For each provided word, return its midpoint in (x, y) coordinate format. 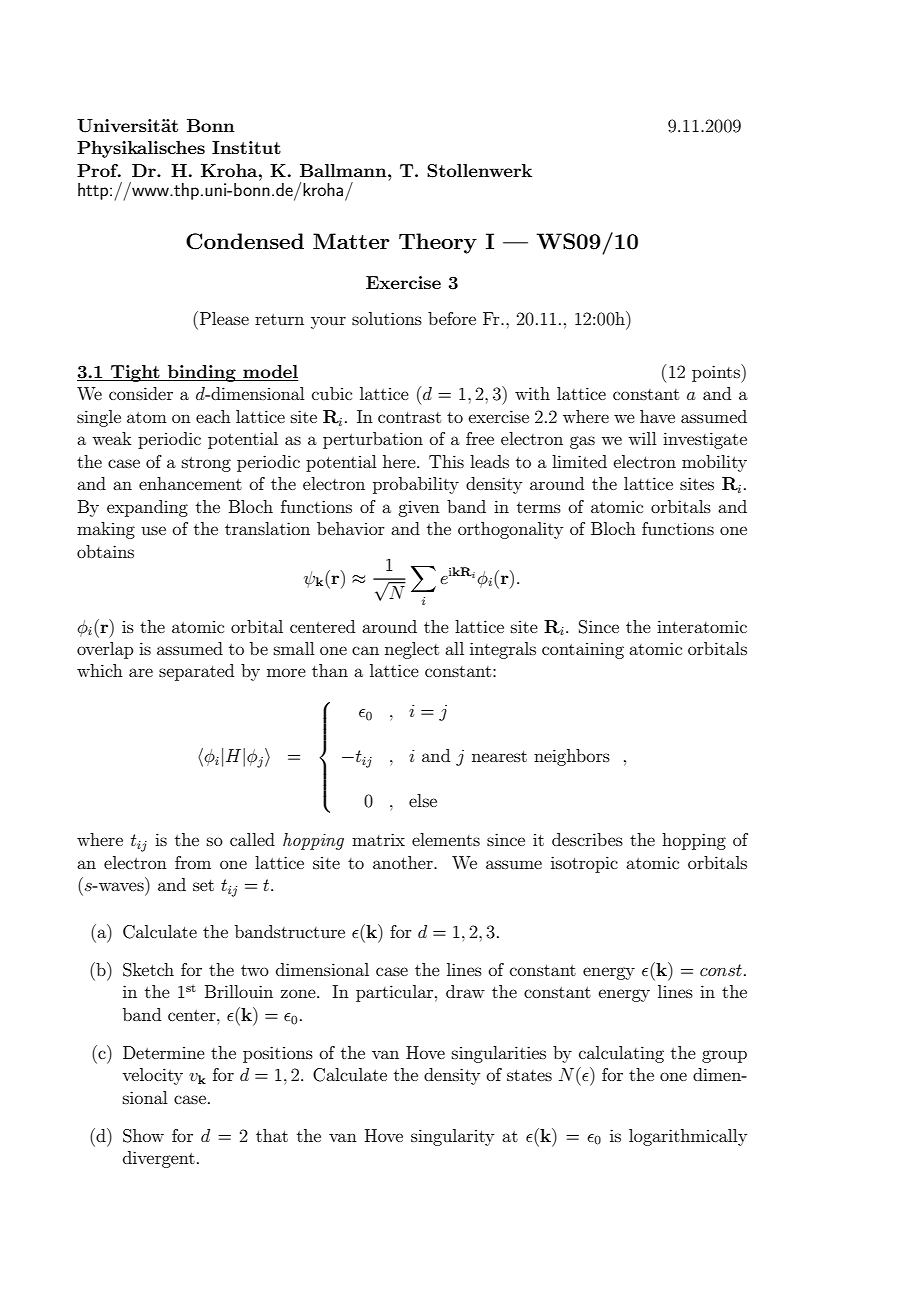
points (717, 373)
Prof (99, 170)
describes (587, 839)
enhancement (190, 483)
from (193, 862)
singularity (452, 1137)
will (642, 438)
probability (416, 485)
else (423, 800)
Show (143, 1136)
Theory (438, 243)
